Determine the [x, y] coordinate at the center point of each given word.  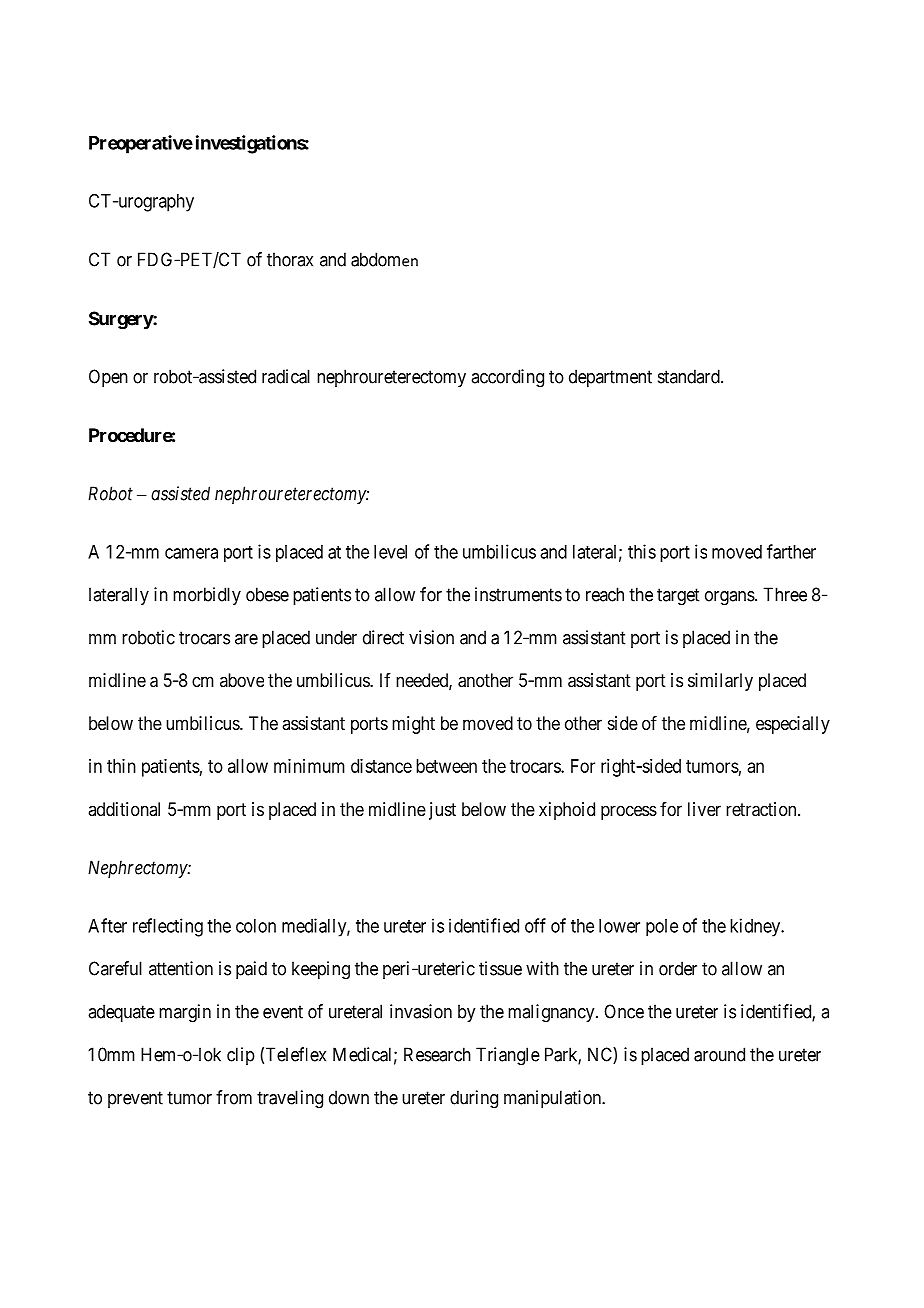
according [507, 378]
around [719, 1054]
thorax [290, 259]
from [234, 1097]
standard [690, 376]
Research [437, 1054]
